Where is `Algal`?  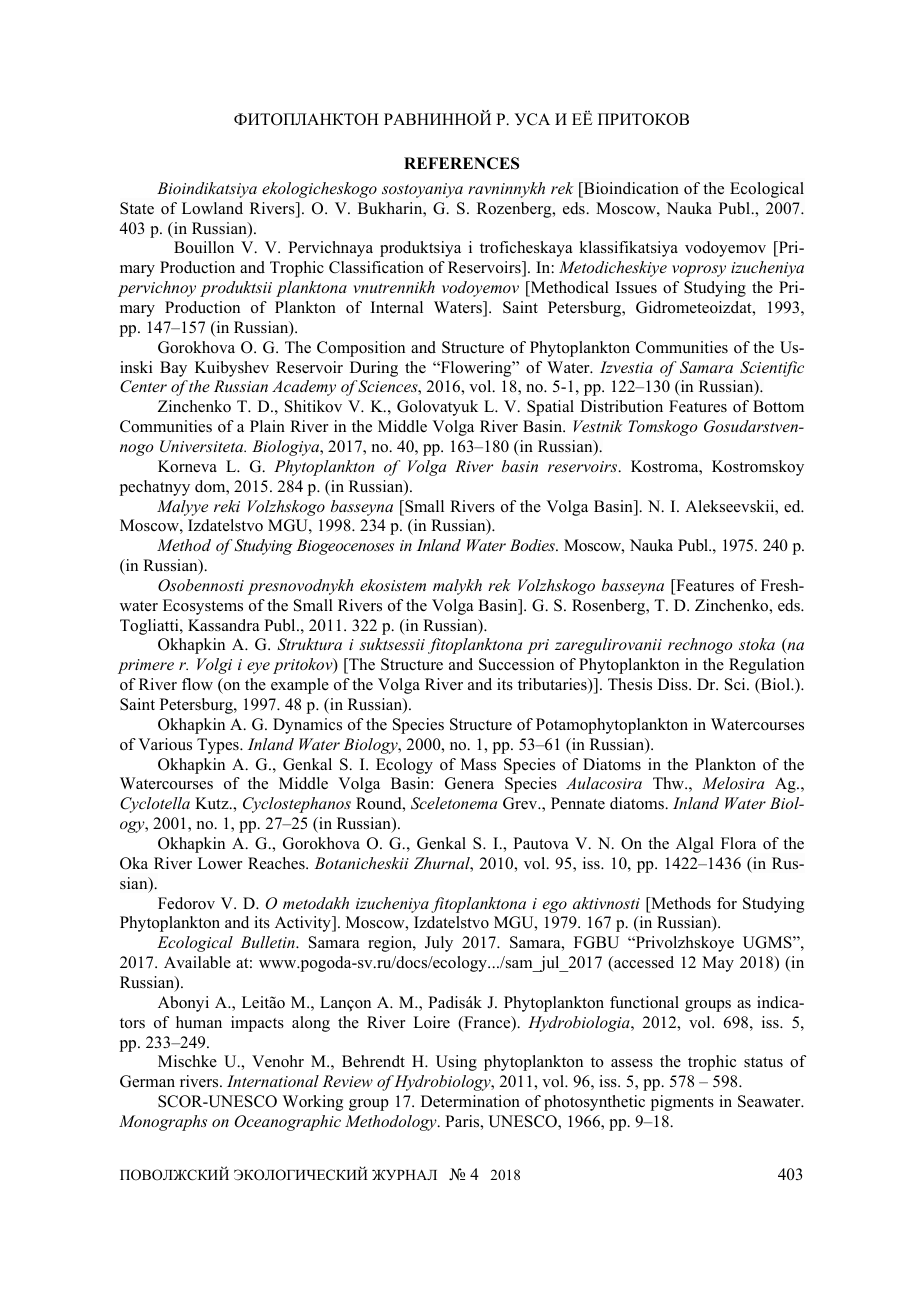
Algal is located at coordinates (695, 845).
